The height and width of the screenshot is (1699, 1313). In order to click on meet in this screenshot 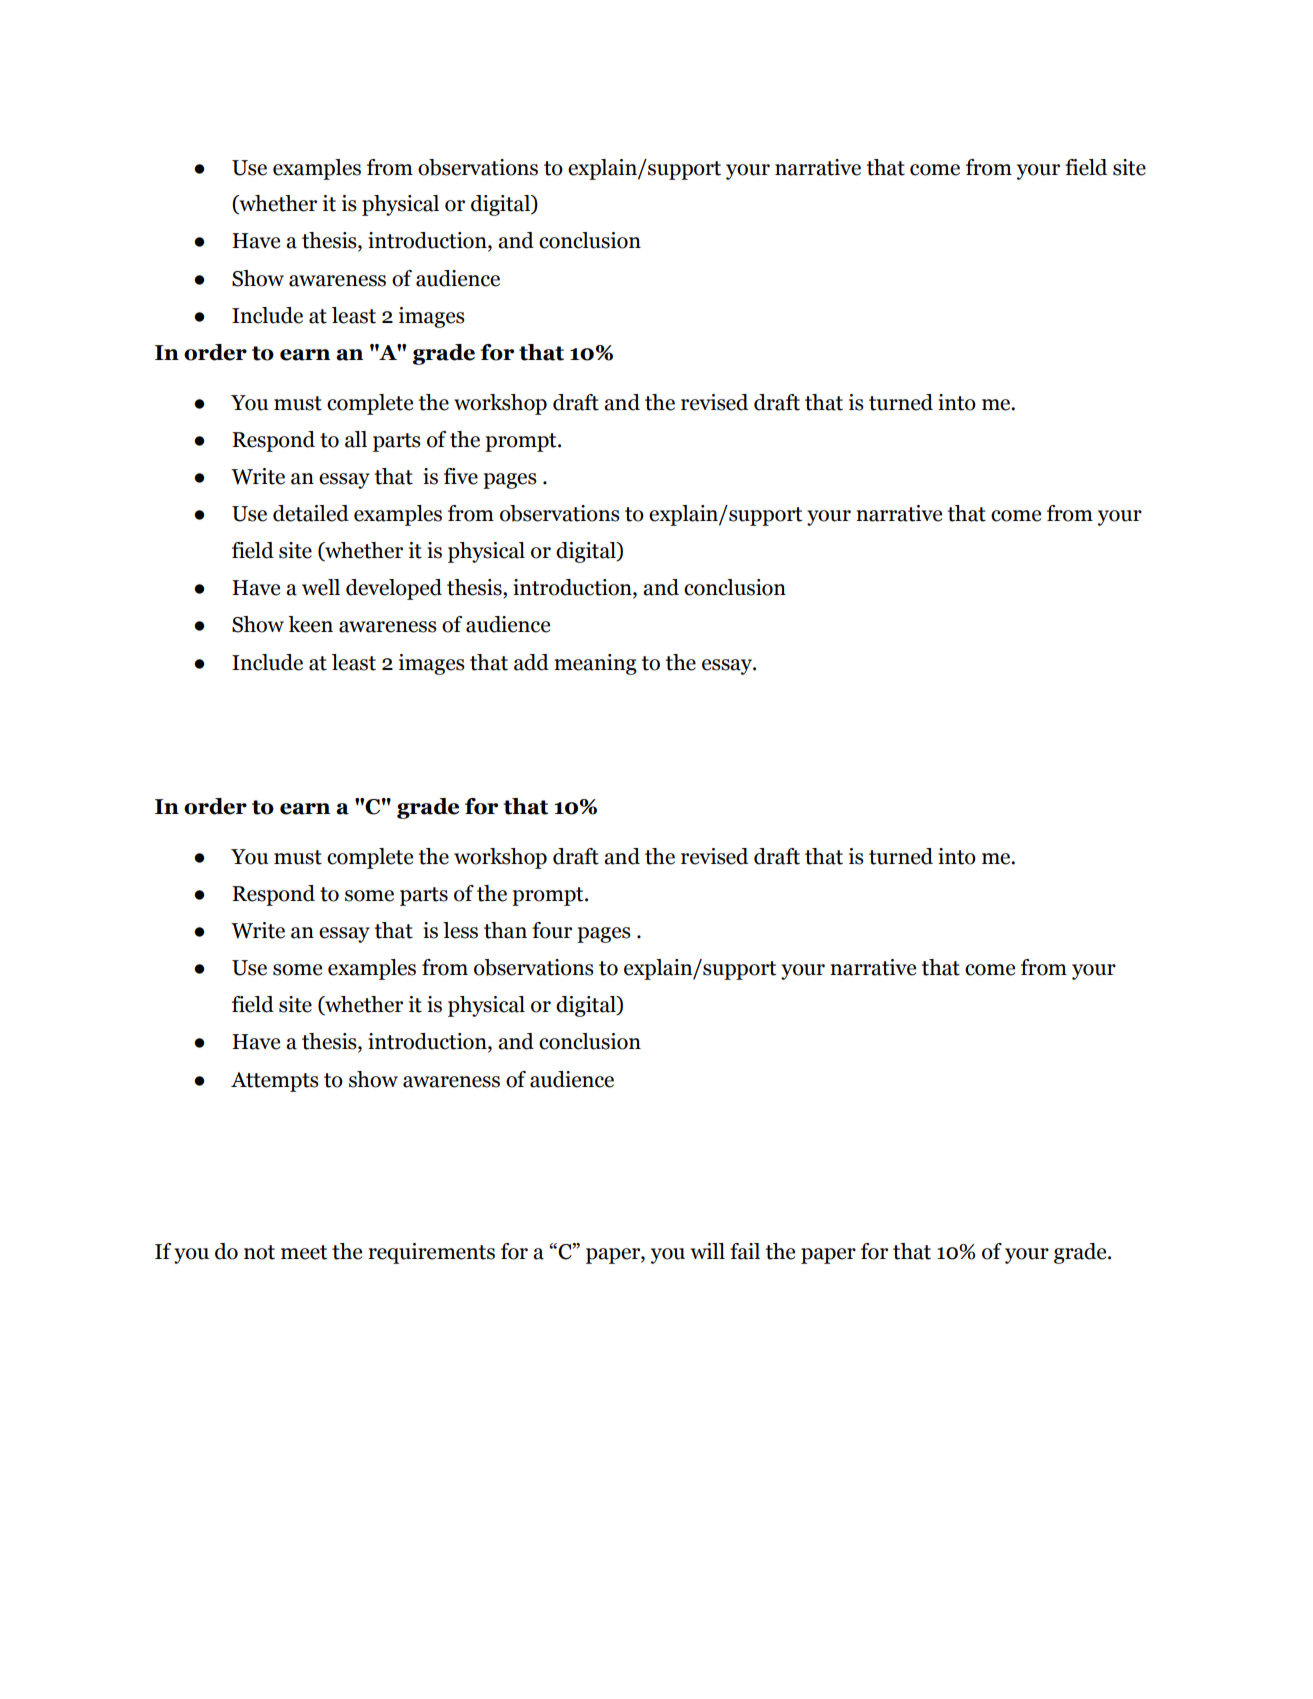, I will do `click(304, 1252)`.
